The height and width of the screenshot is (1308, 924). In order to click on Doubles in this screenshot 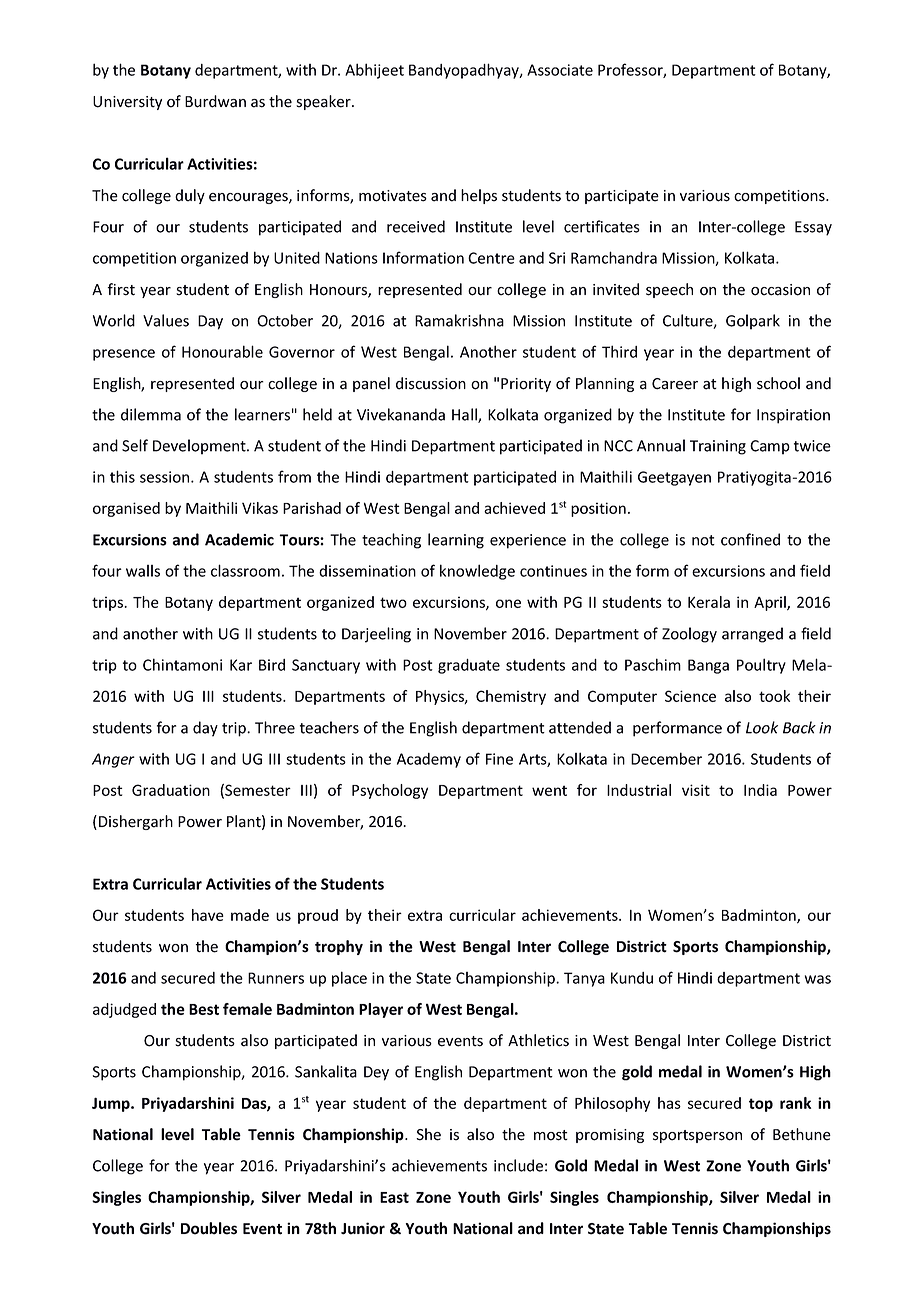, I will do `click(209, 1228)`.
